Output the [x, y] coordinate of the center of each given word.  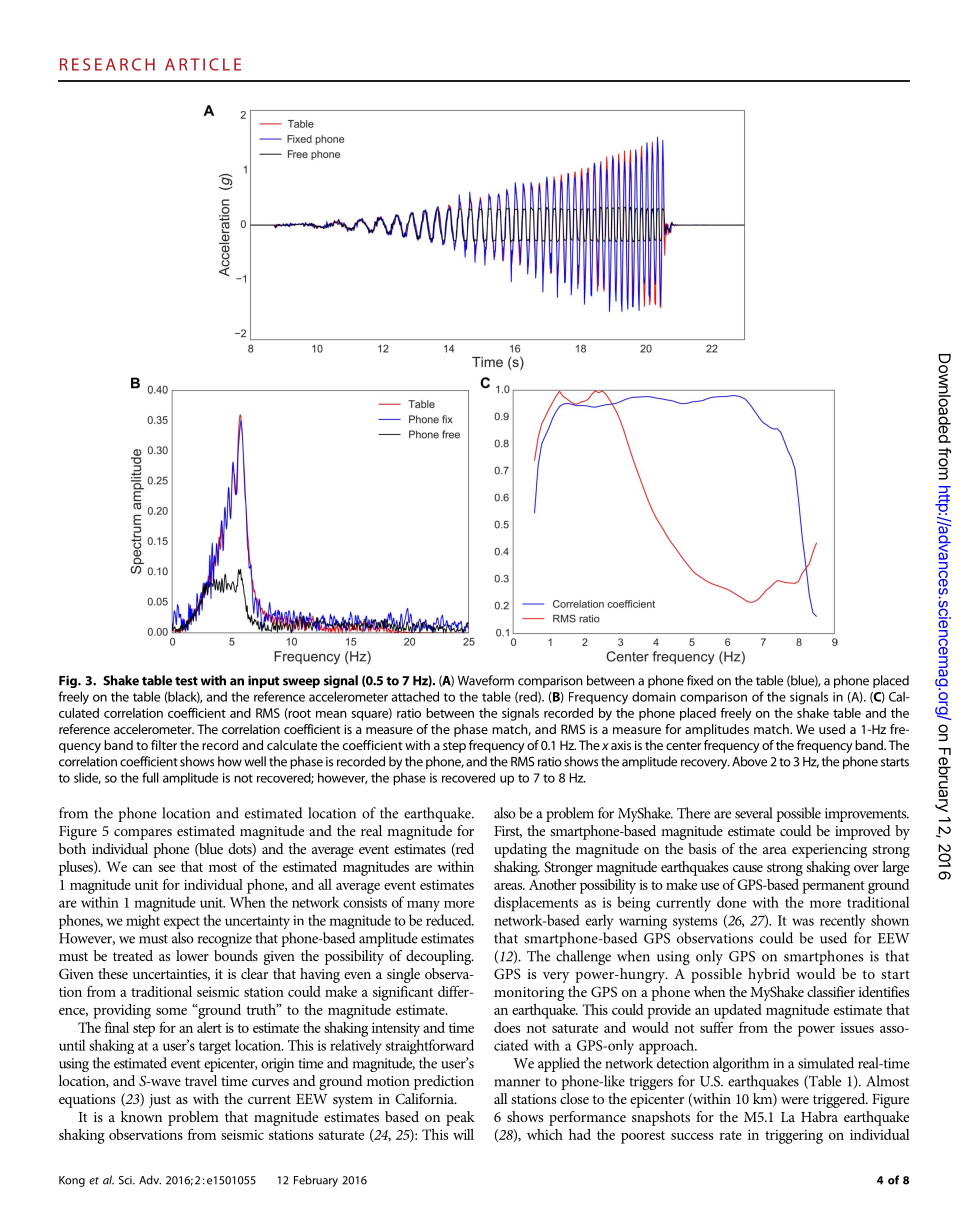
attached [415, 696]
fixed [700, 680]
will [463, 1134]
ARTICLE [203, 64]
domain [654, 696]
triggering [794, 1137]
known [141, 1116]
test [186, 681]
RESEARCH [107, 64]
